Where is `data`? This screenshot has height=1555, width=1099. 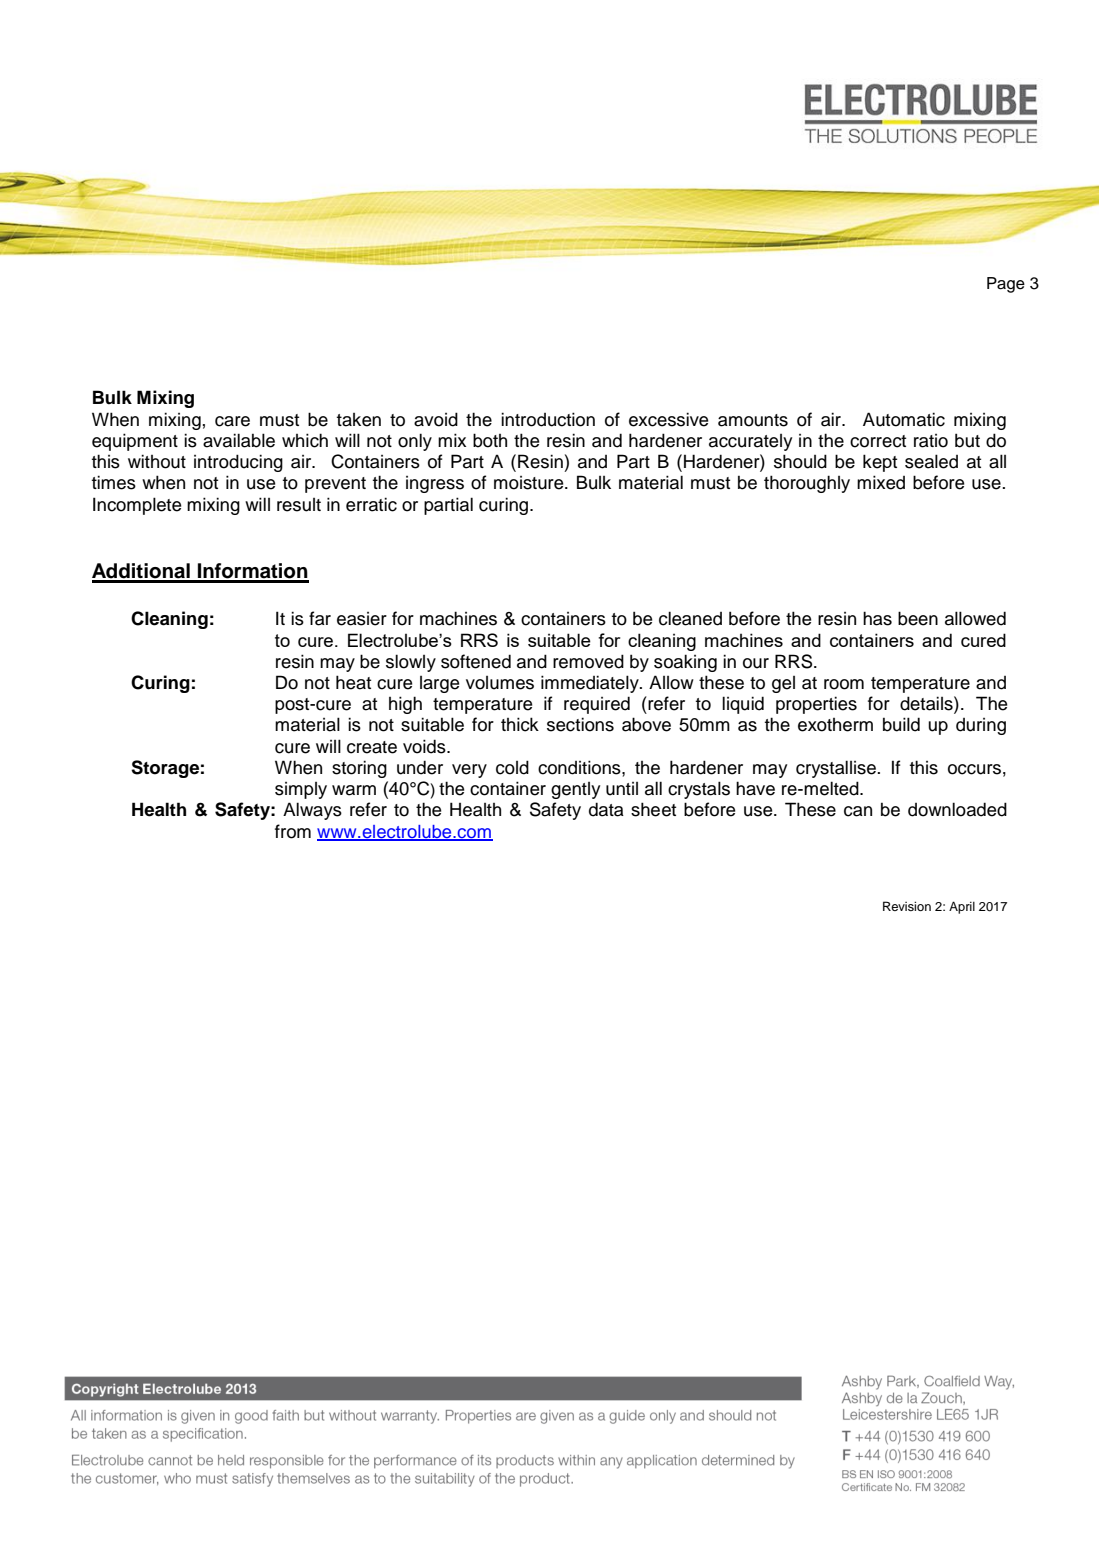 data is located at coordinates (606, 809).
